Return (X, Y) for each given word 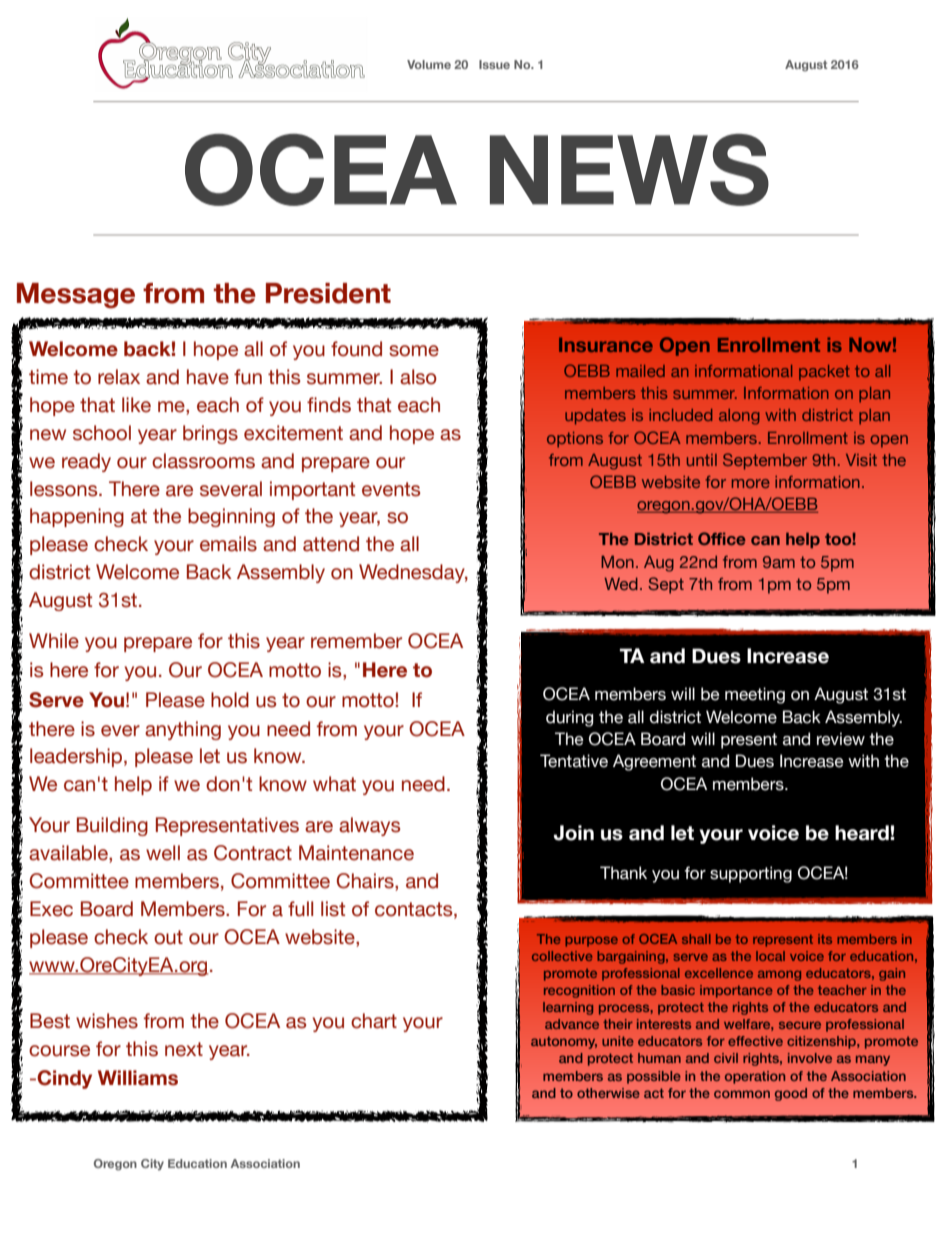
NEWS (629, 170)
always (369, 826)
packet (824, 372)
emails (228, 544)
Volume (429, 64)
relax (119, 377)
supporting (751, 874)
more (751, 483)
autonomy (564, 1042)
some (414, 351)
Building (112, 826)
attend (331, 544)
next (184, 1049)
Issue (494, 64)
